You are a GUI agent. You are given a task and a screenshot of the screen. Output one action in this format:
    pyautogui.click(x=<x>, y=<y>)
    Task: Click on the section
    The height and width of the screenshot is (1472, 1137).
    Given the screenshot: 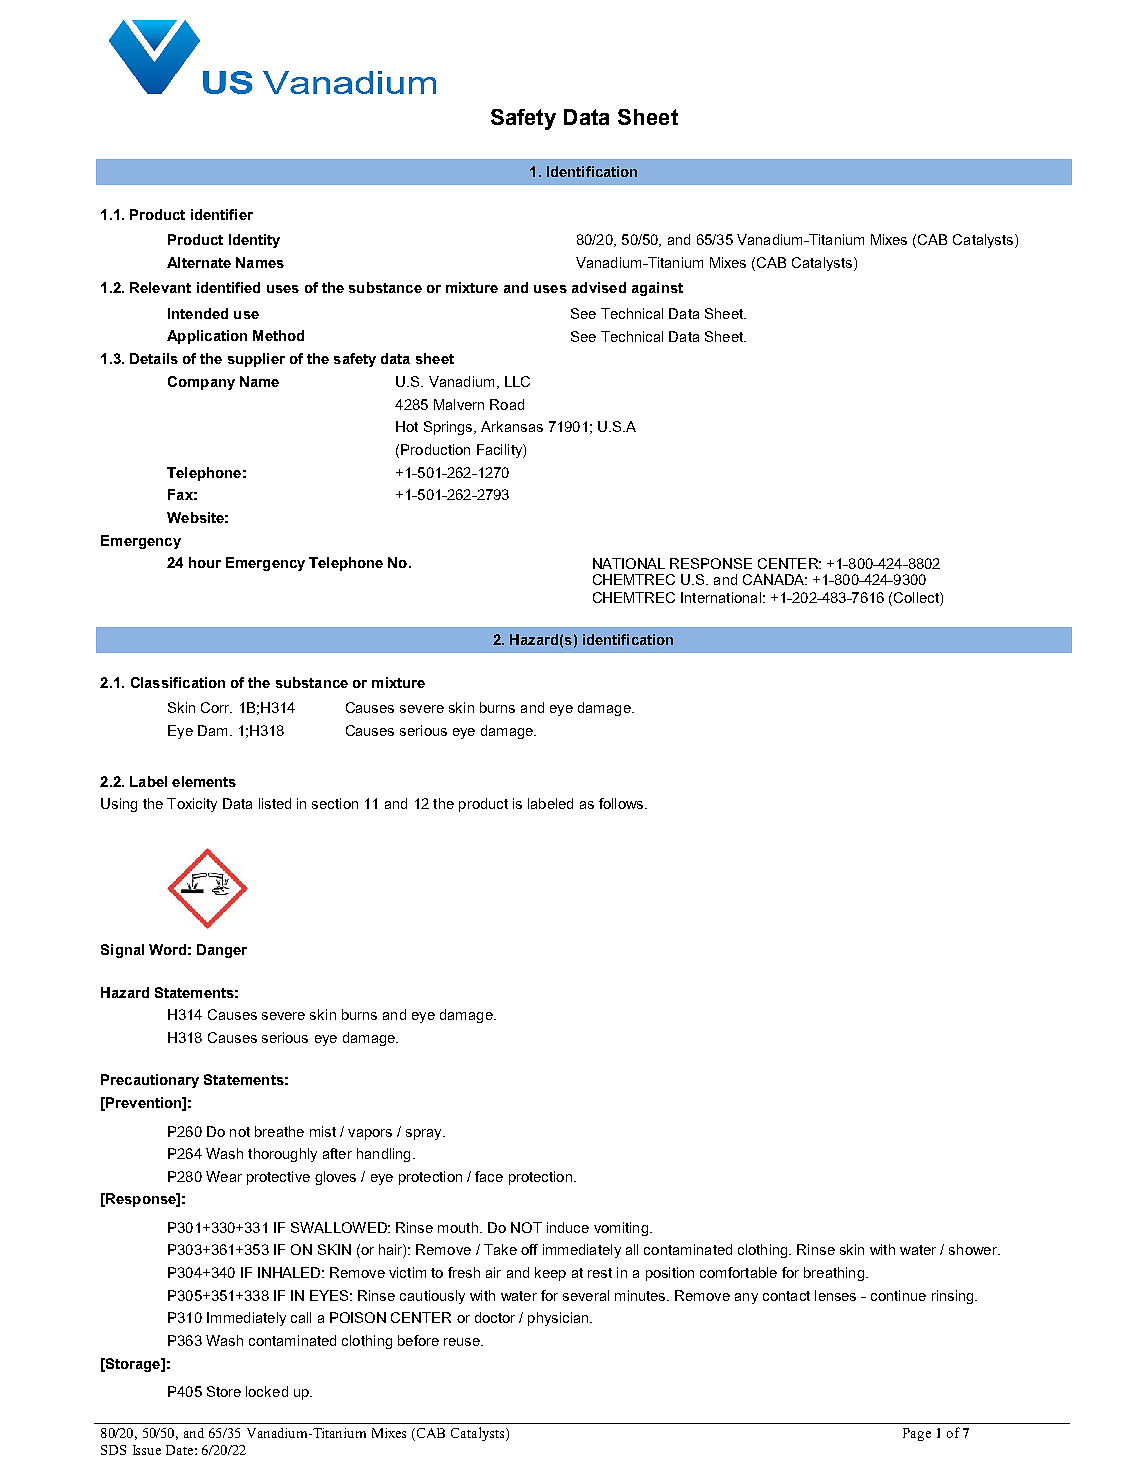 What is the action you would take?
    pyautogui.click(x=335, y=803)
